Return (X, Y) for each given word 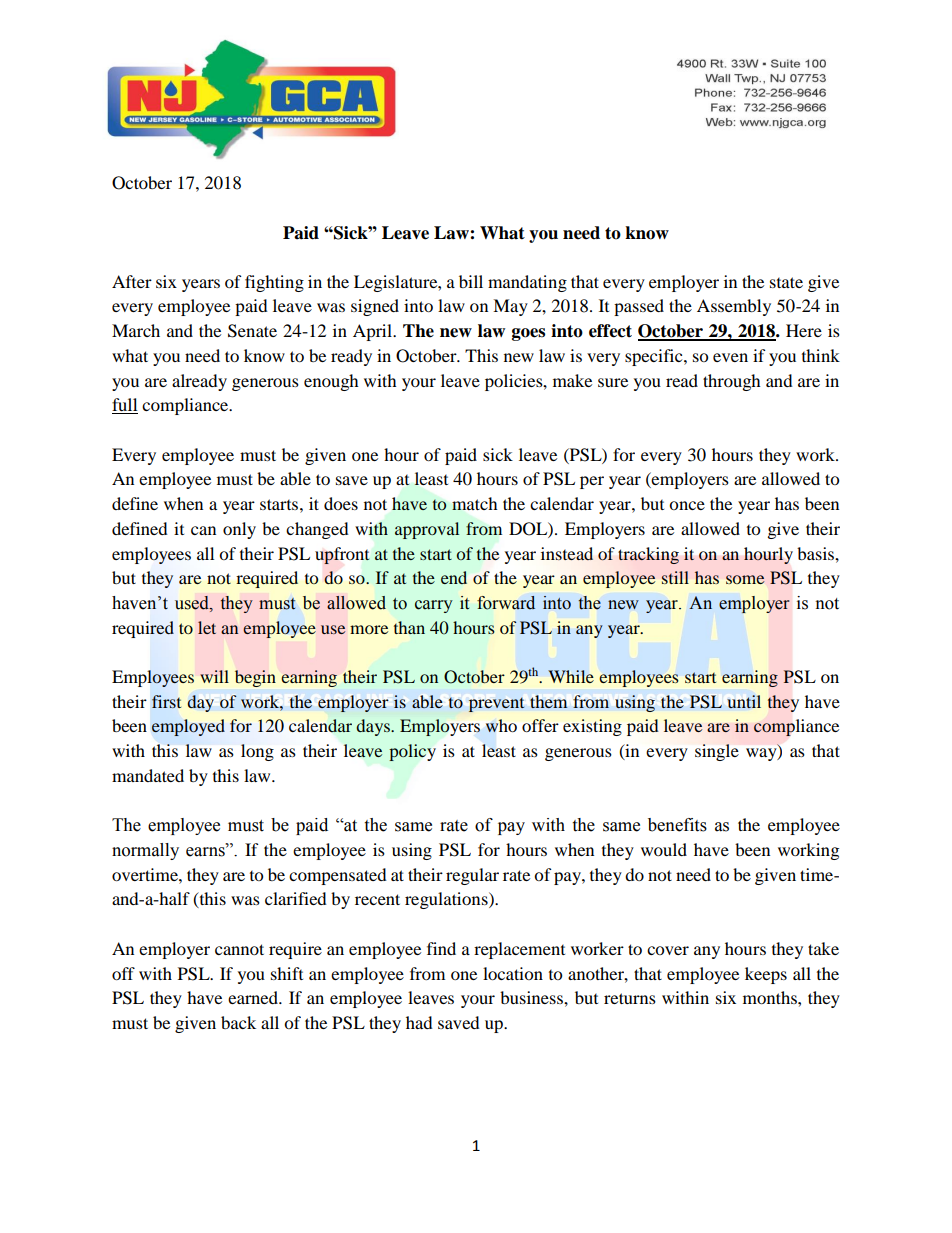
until (744, 701)
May (510, 307)
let (207, 627)
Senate (252, 331)
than (409, 627)
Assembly (734, 307)
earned (254, 997)
